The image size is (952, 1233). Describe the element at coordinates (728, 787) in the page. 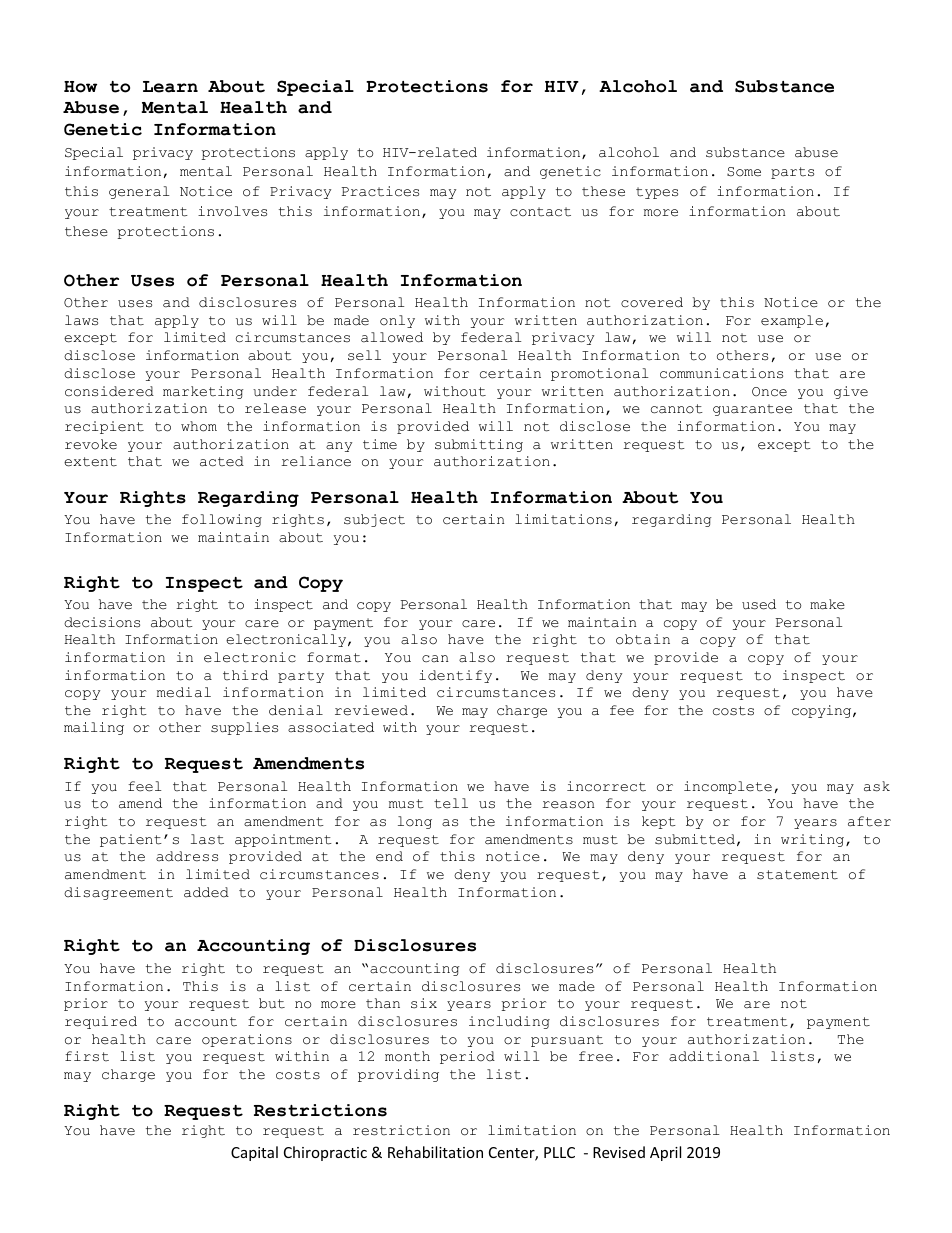

I see `incomplete` at that location.
